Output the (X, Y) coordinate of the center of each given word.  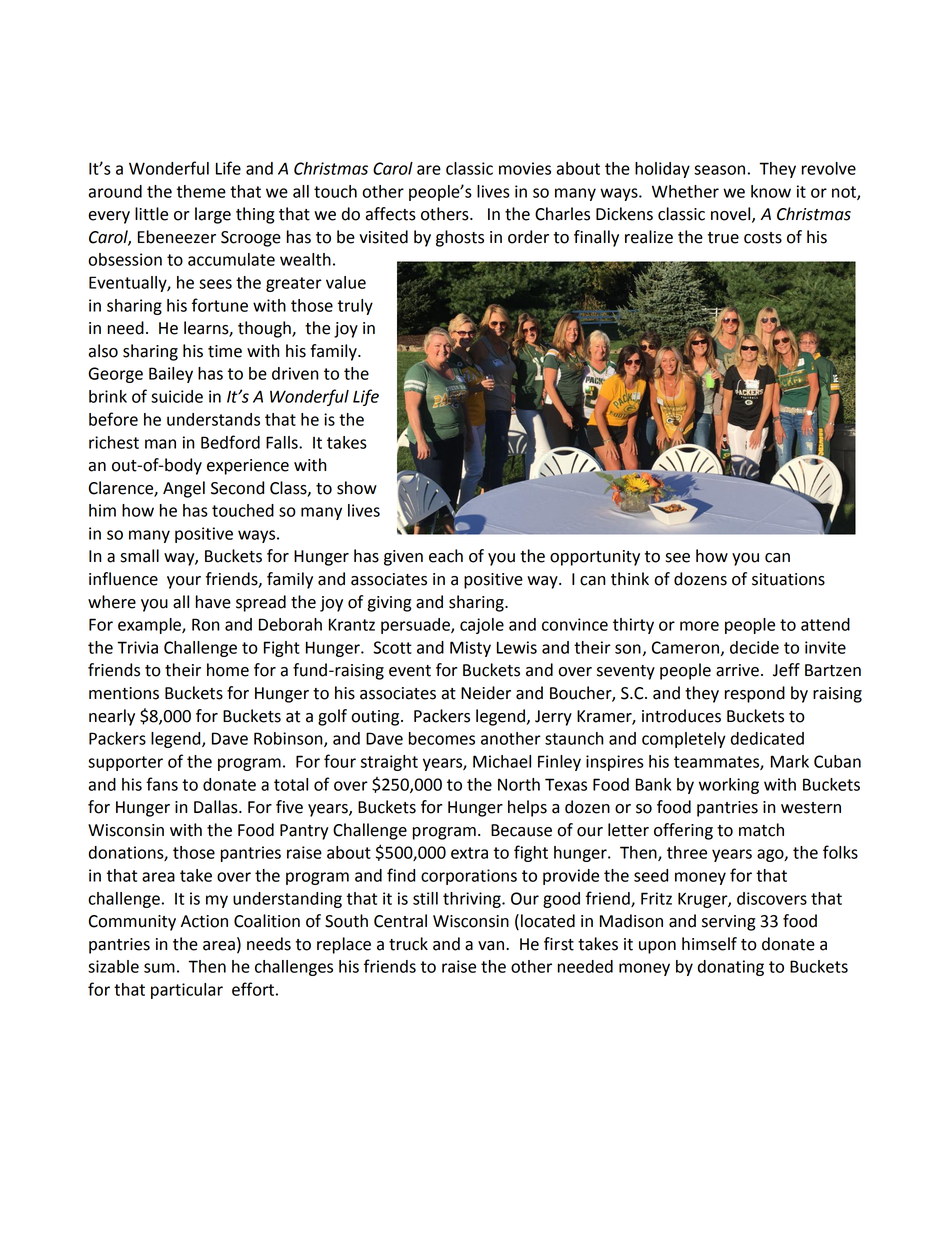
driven (295, 373)
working (729, 786)
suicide (177, 396)
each (446, 556)
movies (525, 168)
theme (201, 191)
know (771, 191)
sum (159, 968)
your (184, 582)
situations (788, 579)
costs (763, 238)
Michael (502, 761)
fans (162, 784)
